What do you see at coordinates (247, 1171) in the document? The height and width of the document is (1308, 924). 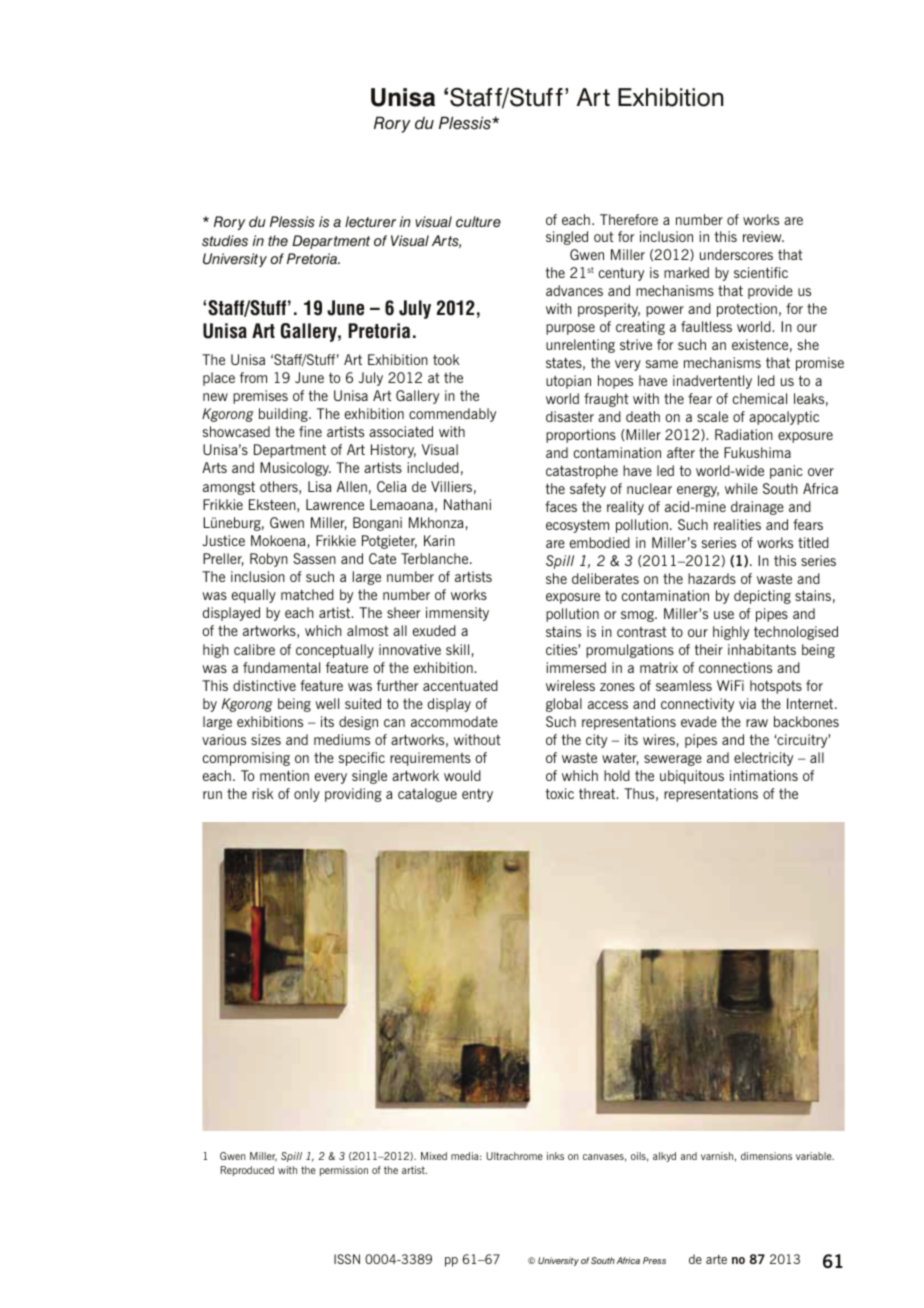 I see `Reproduced` at bounding box center [247, 1171].
